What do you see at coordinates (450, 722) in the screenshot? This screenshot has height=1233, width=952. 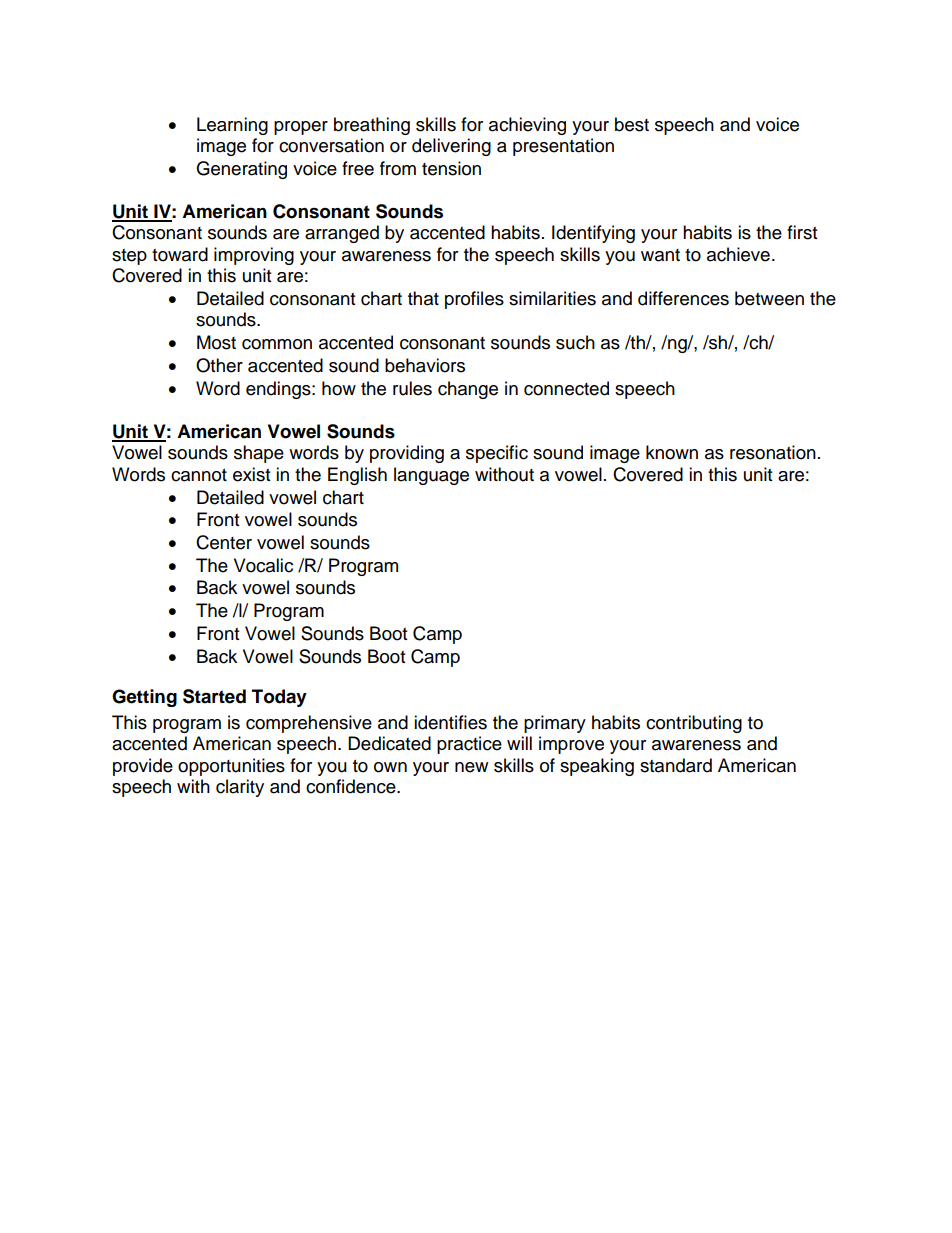 I see `identifies` at bounding box center [450, 722].
